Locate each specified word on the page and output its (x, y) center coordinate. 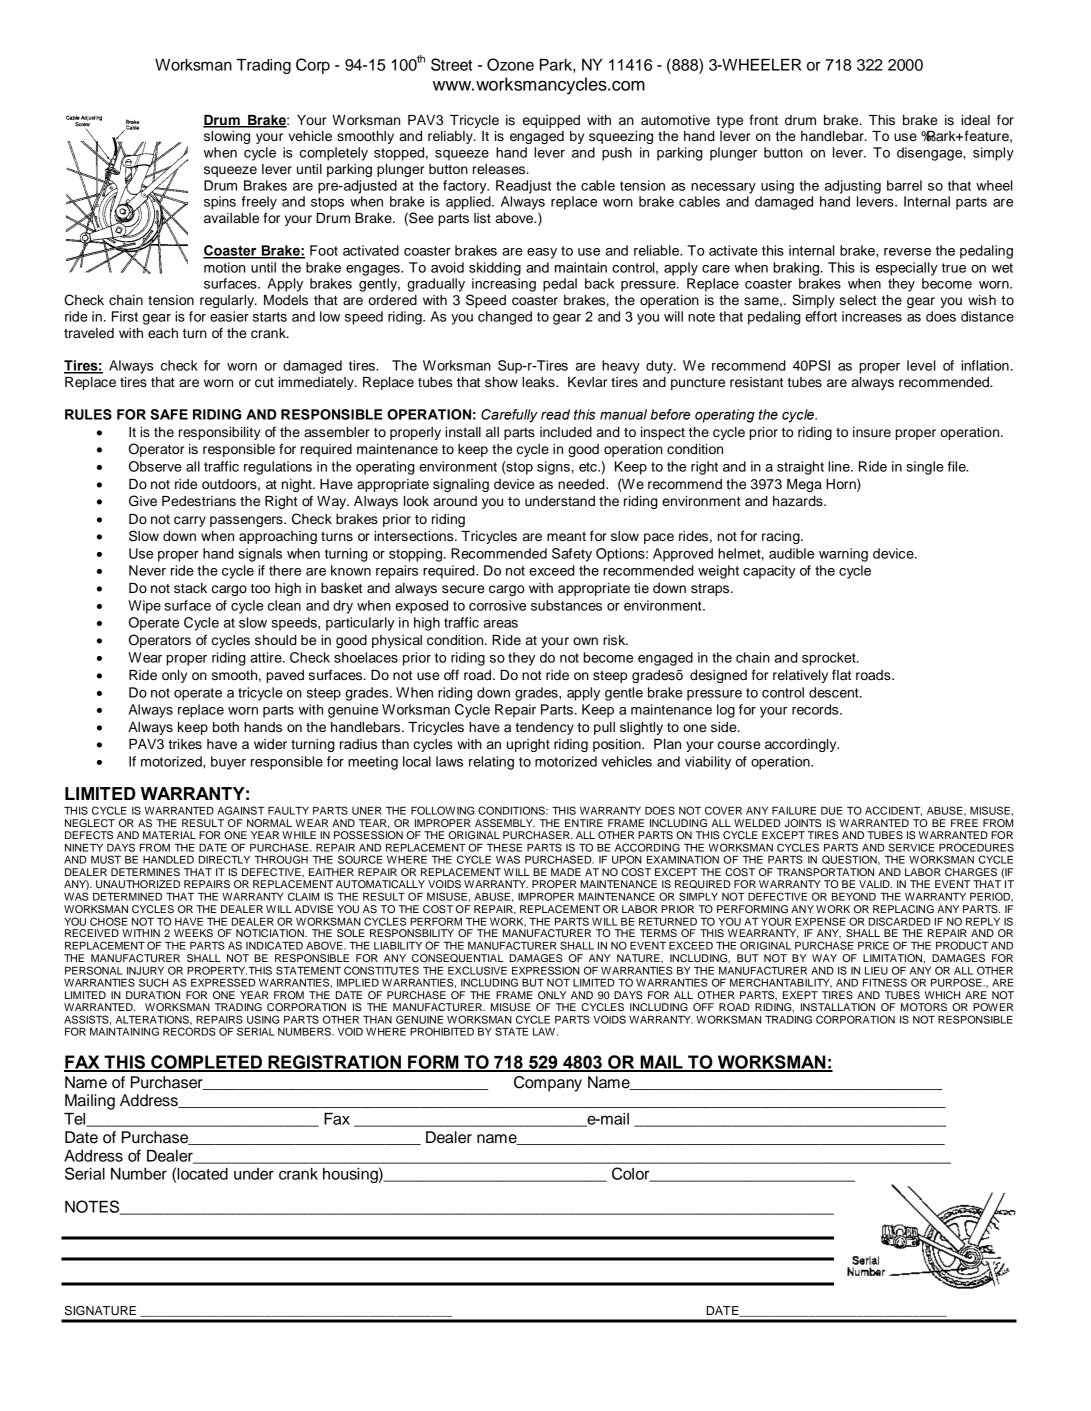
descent (835, 692)
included (566, 432)
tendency (544, 728)
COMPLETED (206, 1063)
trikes (185, 744)
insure (872, 432)
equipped (551, 121)
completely (334, 154)
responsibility (220, 433)
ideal (975, 120)
